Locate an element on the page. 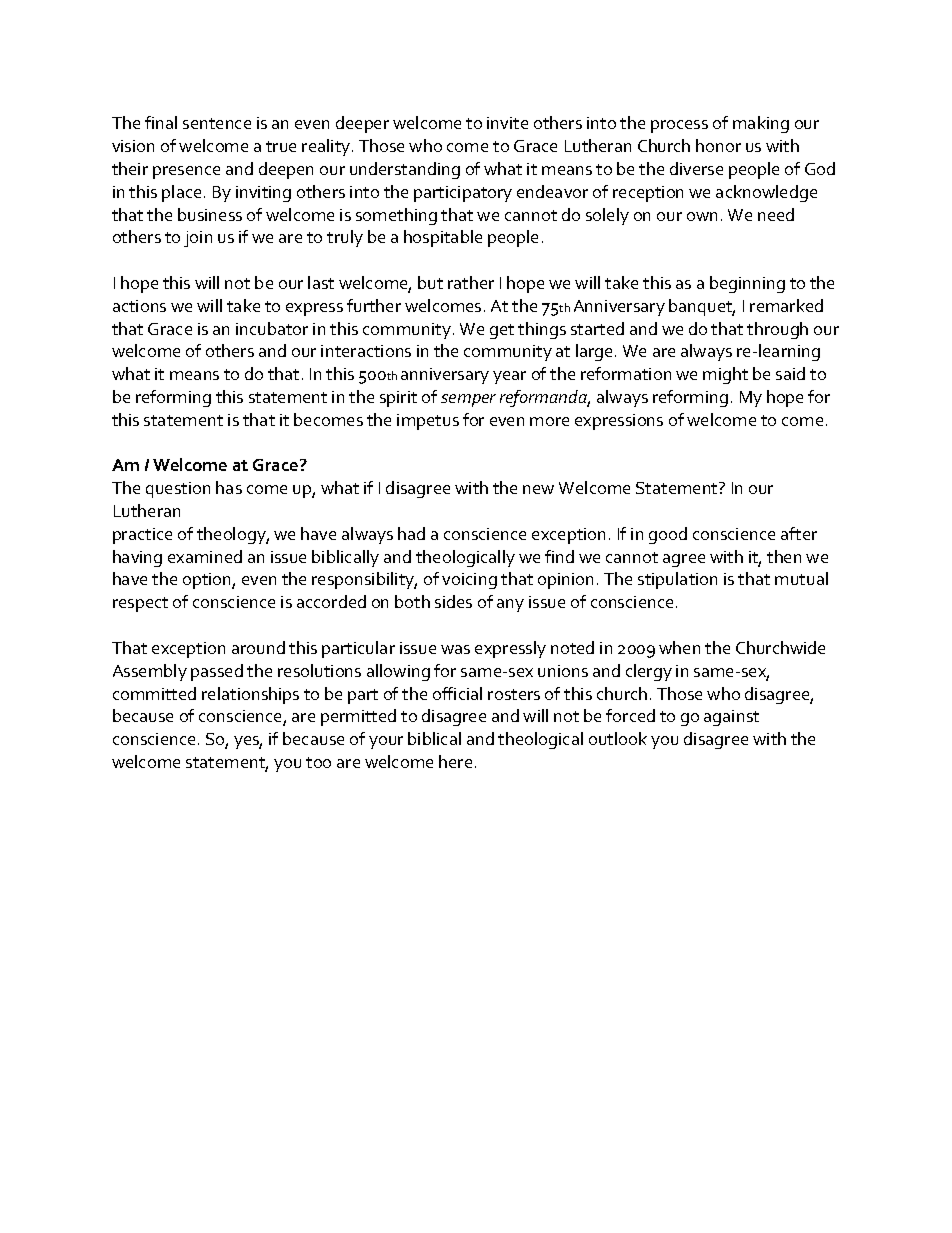 The height and width of the document is (1233, 952). might is located at coordinates (725, 375).
